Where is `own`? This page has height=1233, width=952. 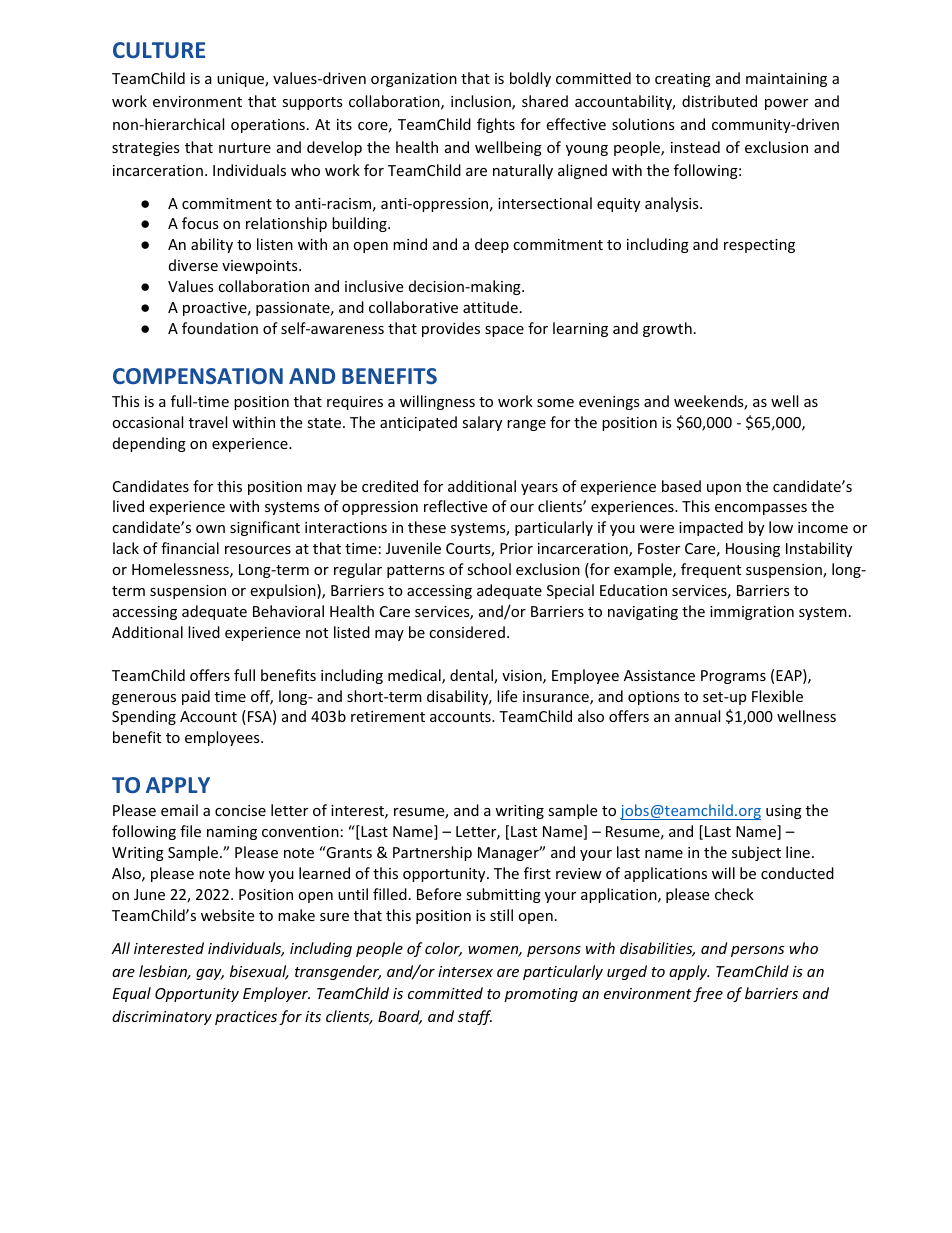 own is located at coordinates (210, 529).
